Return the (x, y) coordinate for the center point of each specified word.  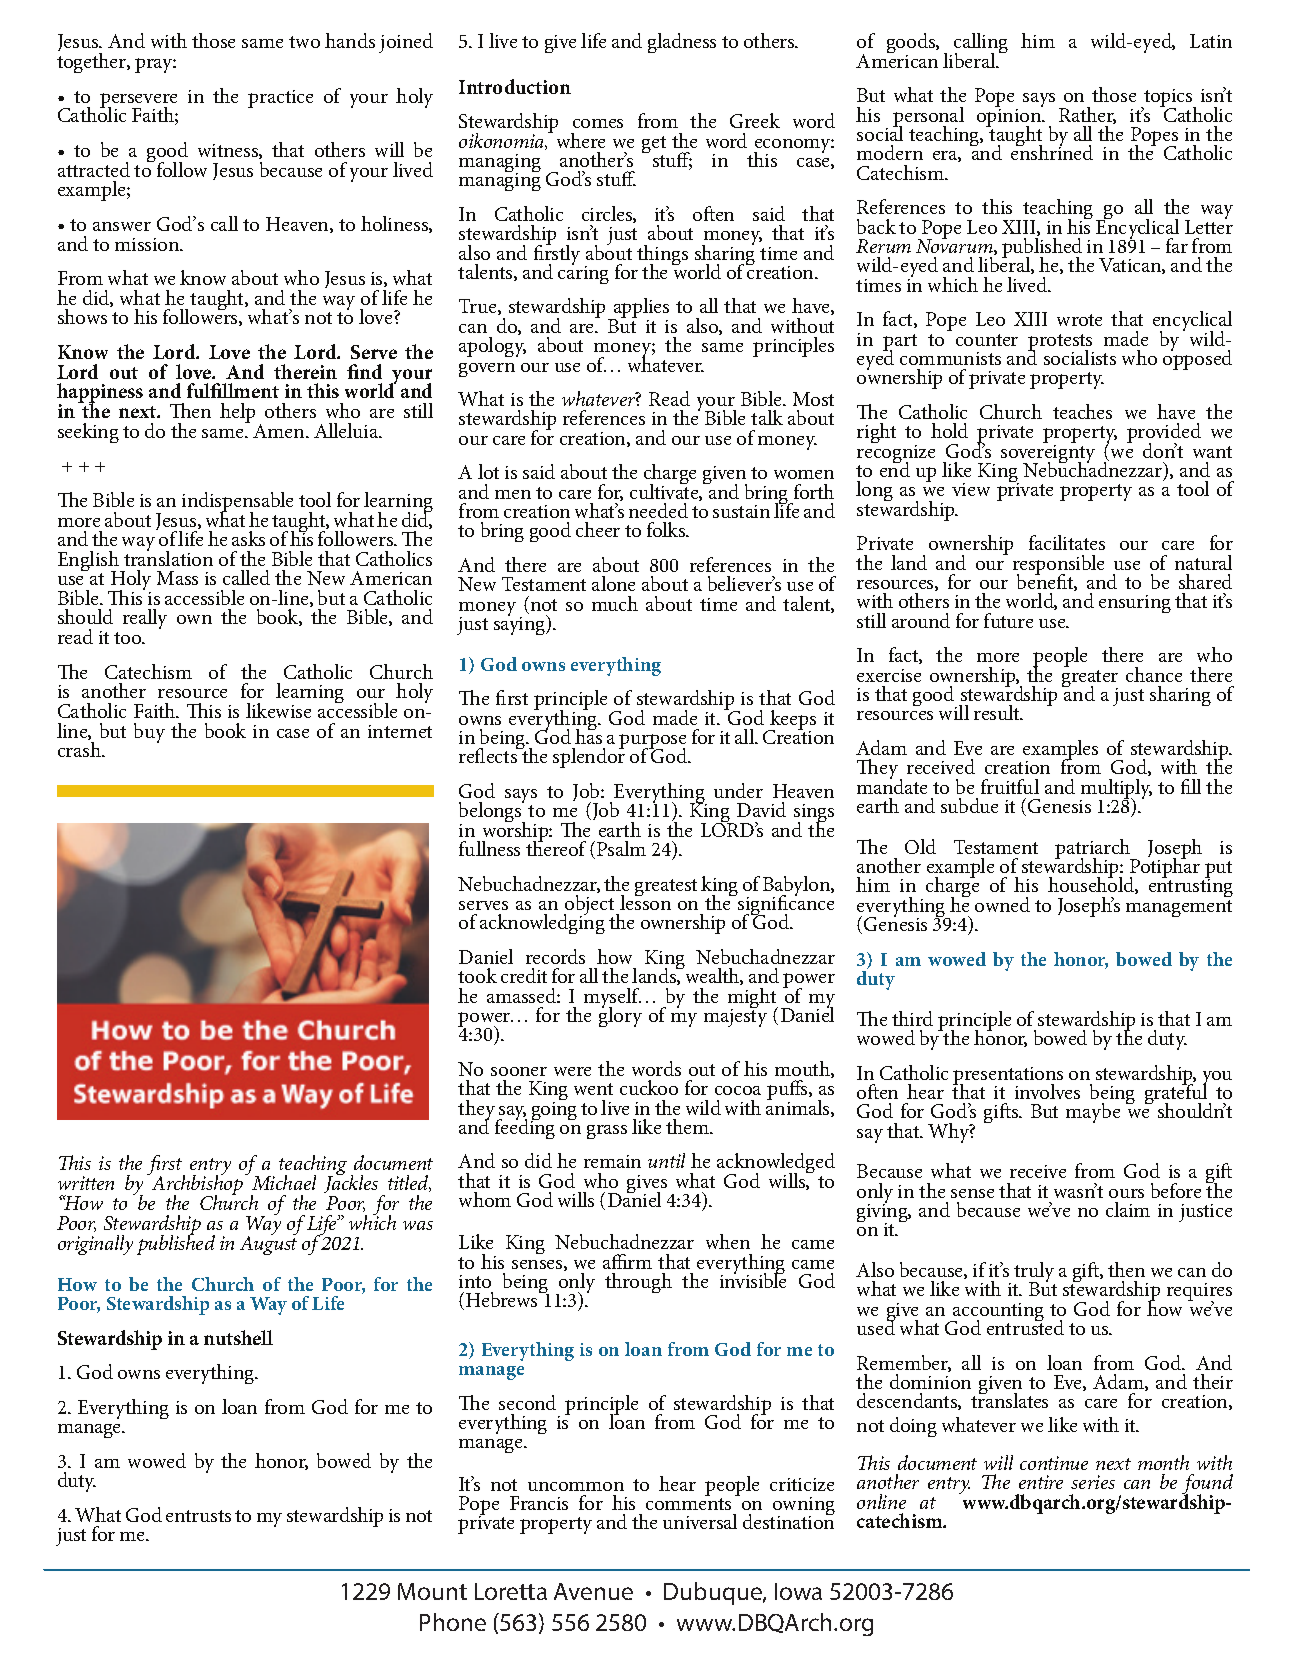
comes (598, 123)
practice (280, 99)
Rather (1087, 115)
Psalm (621, 848)
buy (149, 733)
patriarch (1094, 850)
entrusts (198, 1516)
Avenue (593, 1591)
